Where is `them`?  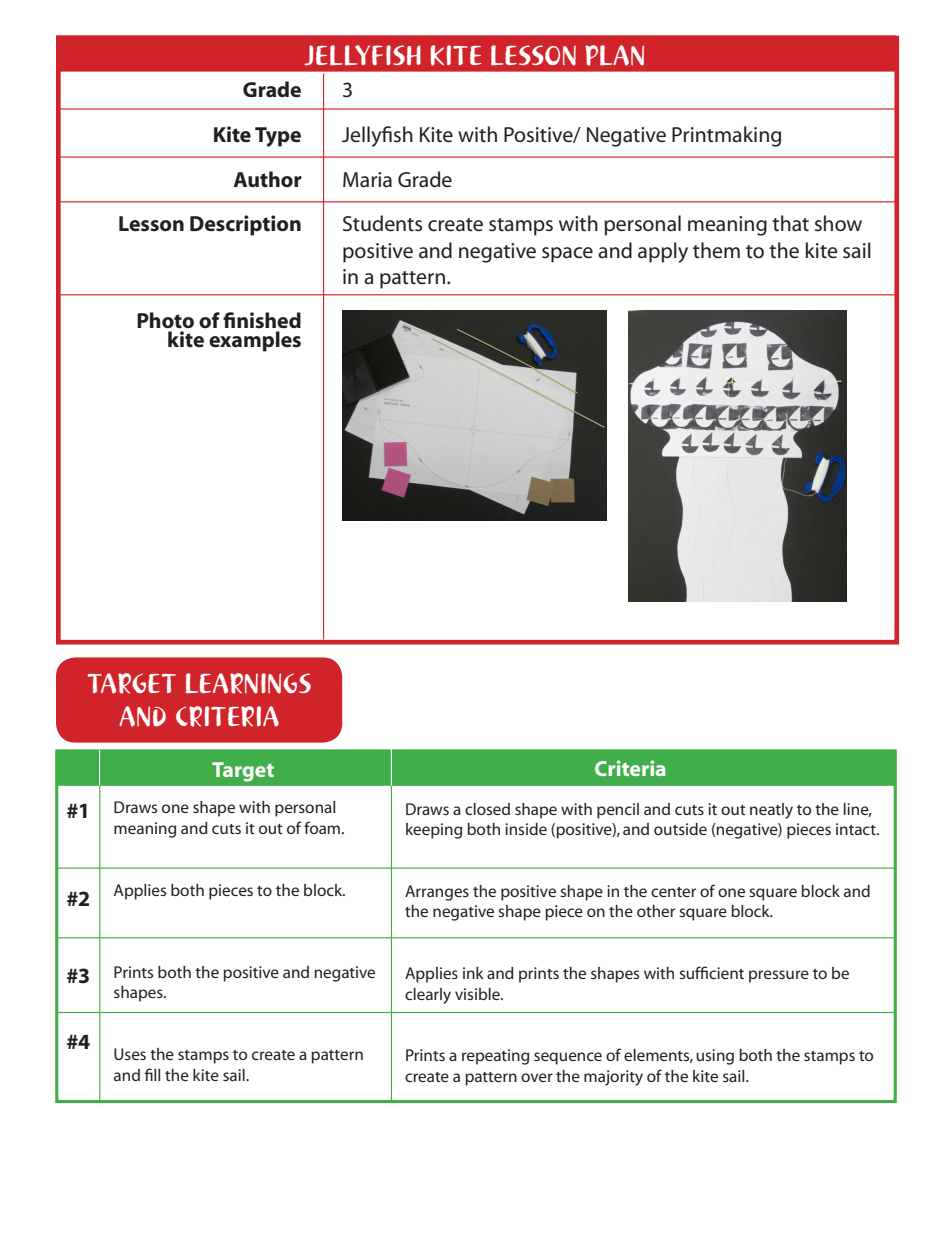
them is located at coordinates (716, 250).
